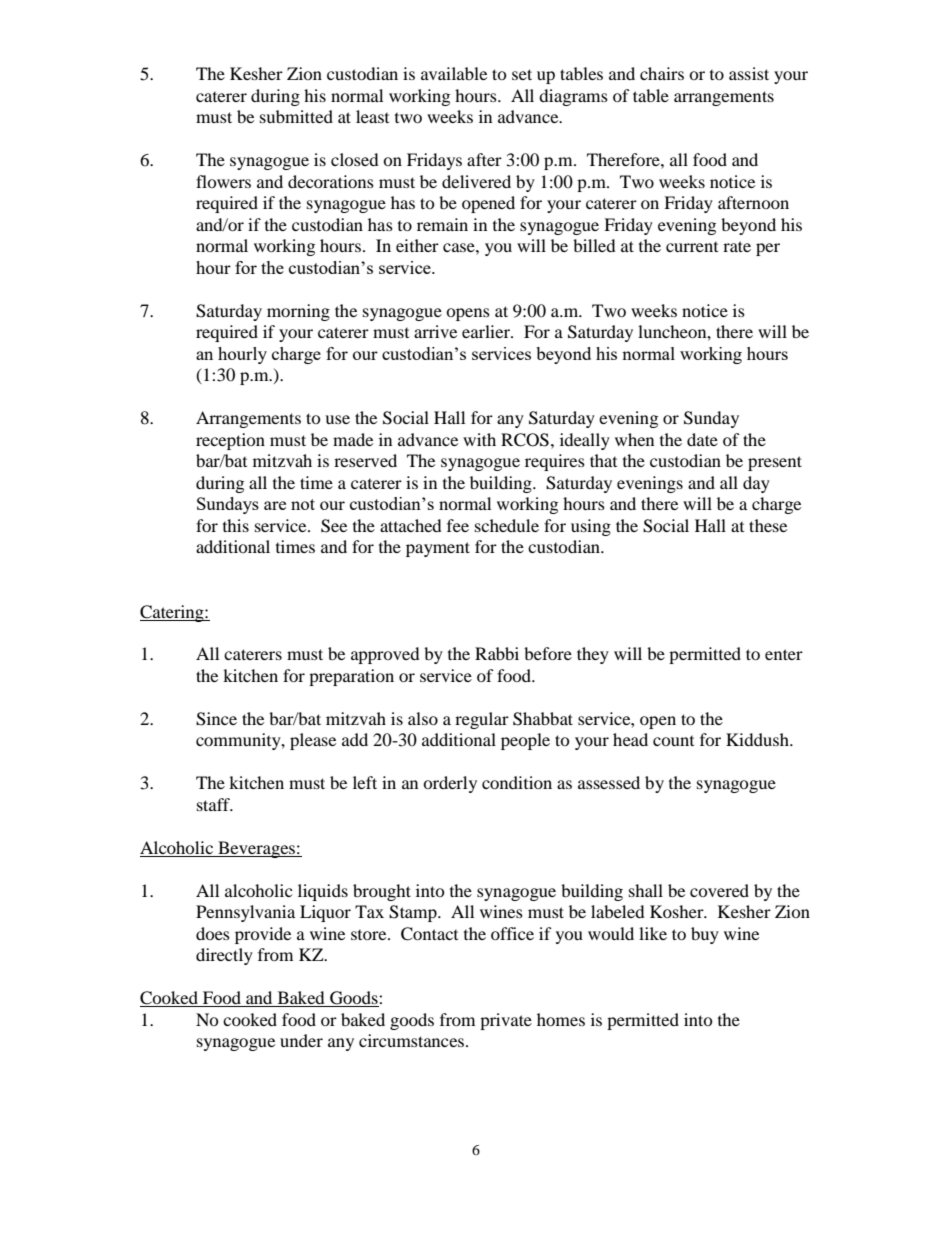  Describe the element at coordinates (705, 935) in the image. I see `buy` at that location.
